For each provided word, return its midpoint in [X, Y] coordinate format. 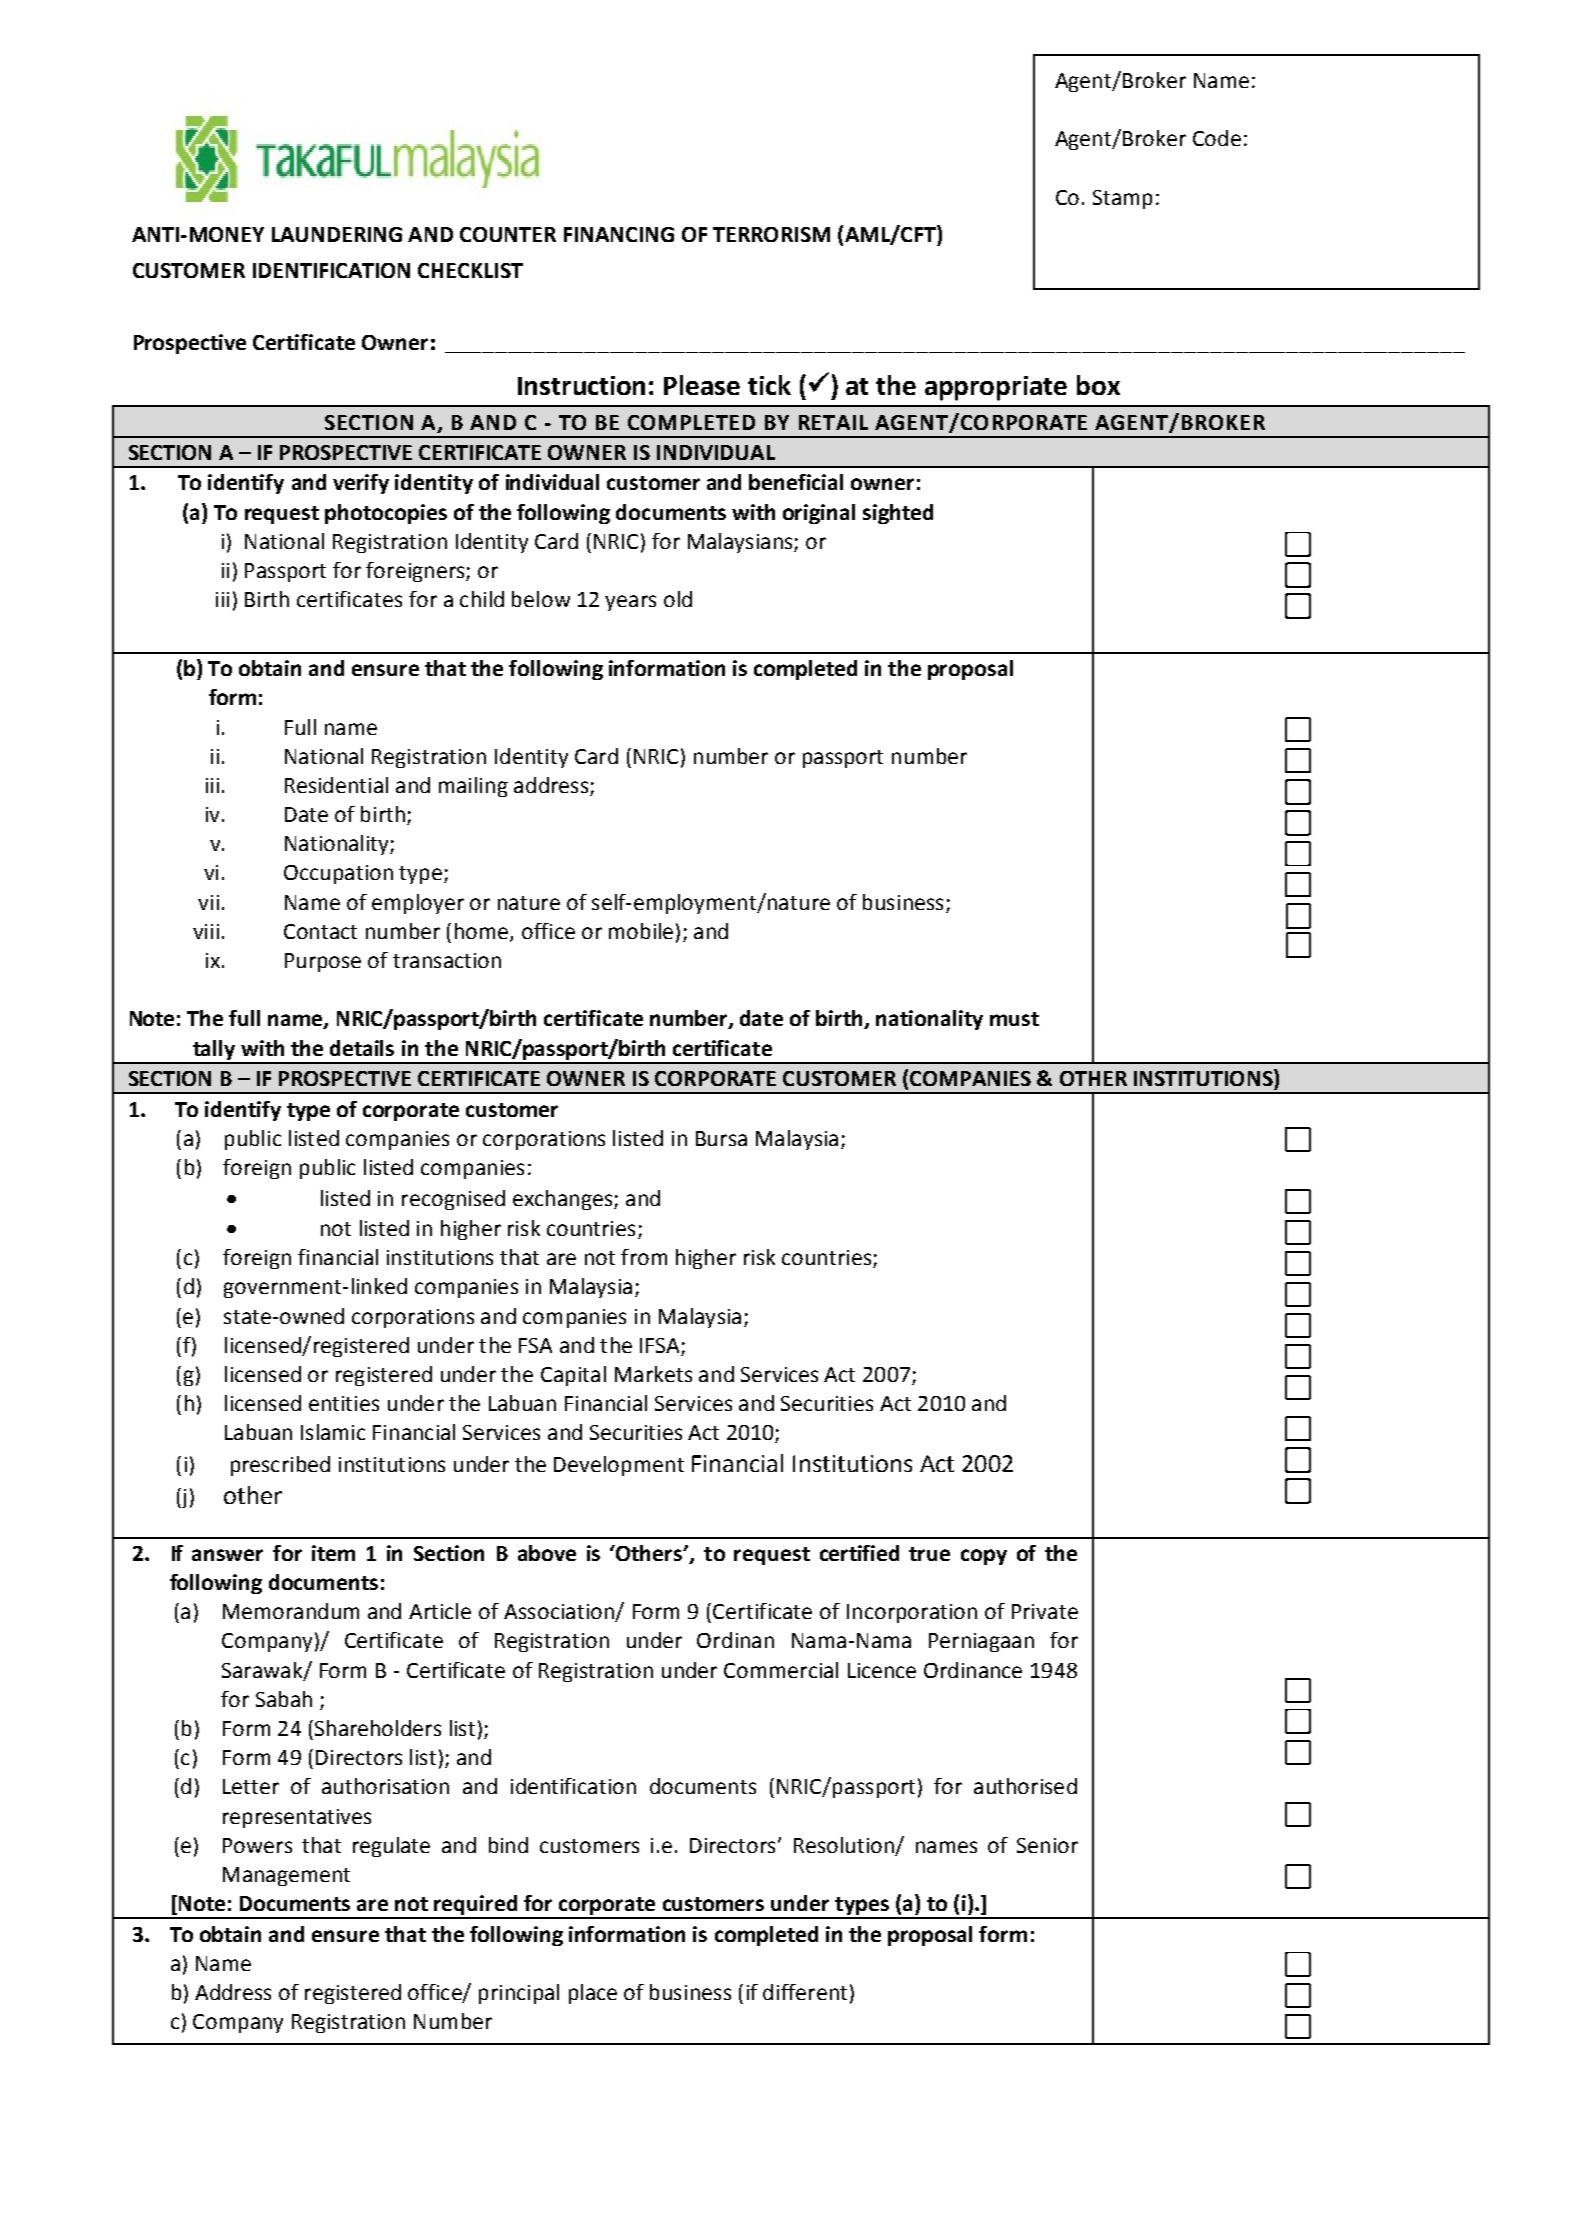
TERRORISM [771, 234]
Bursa [721, 1138]
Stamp [1122, 199]
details [362, 1048]
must [1014, 1019]
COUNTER [508, 234]
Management [286, 1876]
